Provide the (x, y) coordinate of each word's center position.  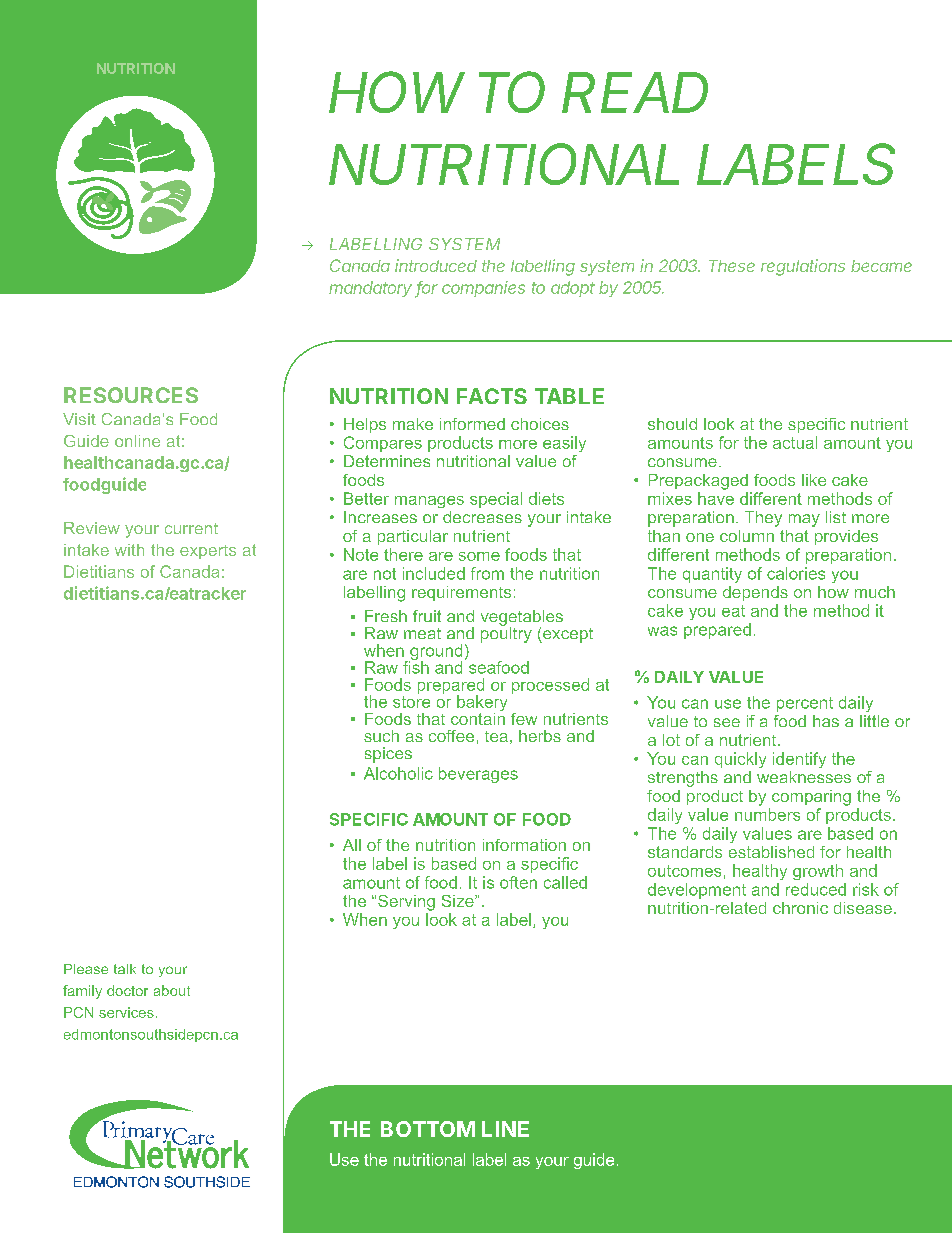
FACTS (492, 396)
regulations (803, 267)
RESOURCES (131, 395)
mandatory (370, 289)
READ (635, 92)
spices (388, 755)
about (172, 990)
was (662, 631)
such (381, 736)
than (664, 536)
